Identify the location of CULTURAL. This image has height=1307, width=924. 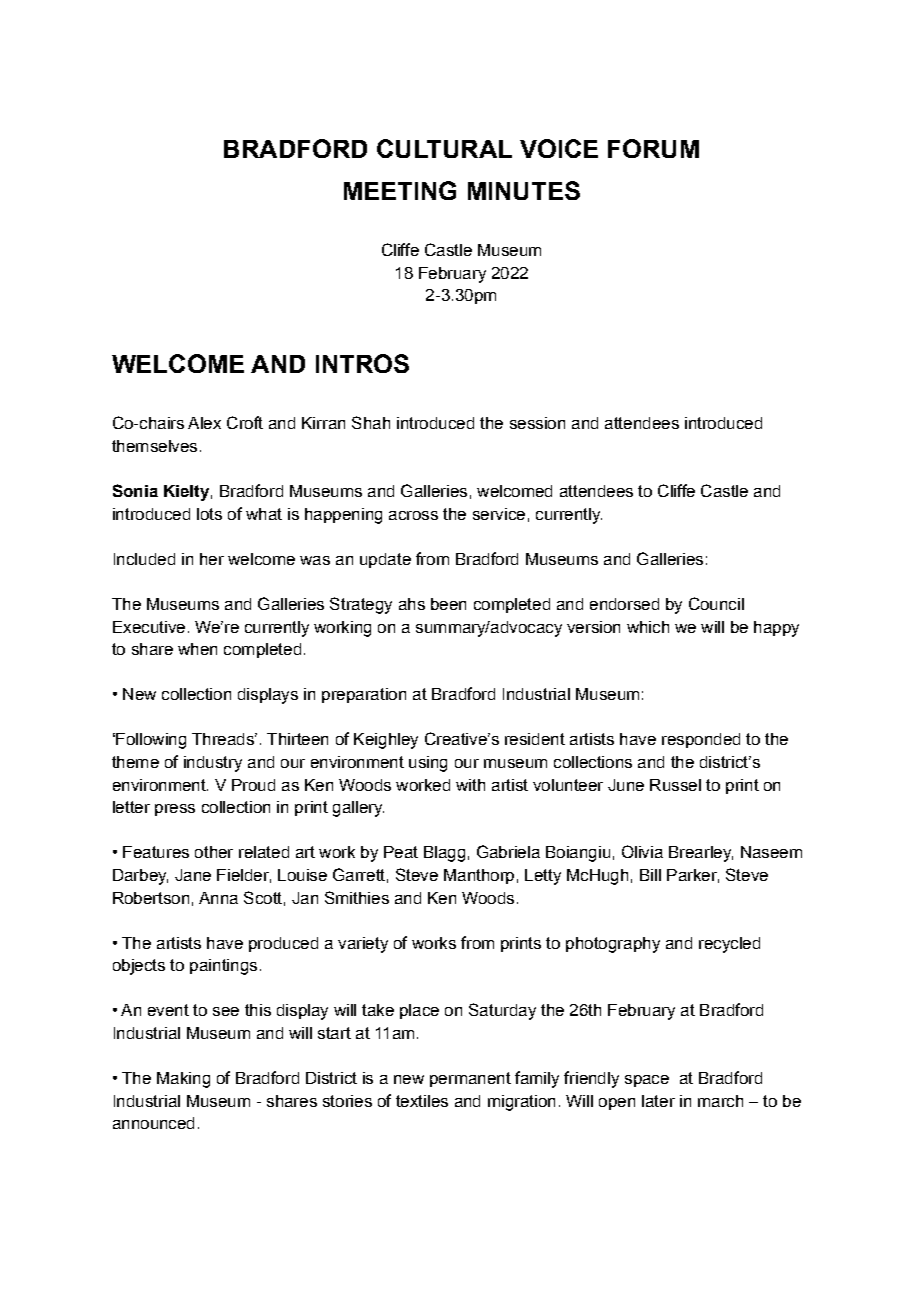
(444, 148).
